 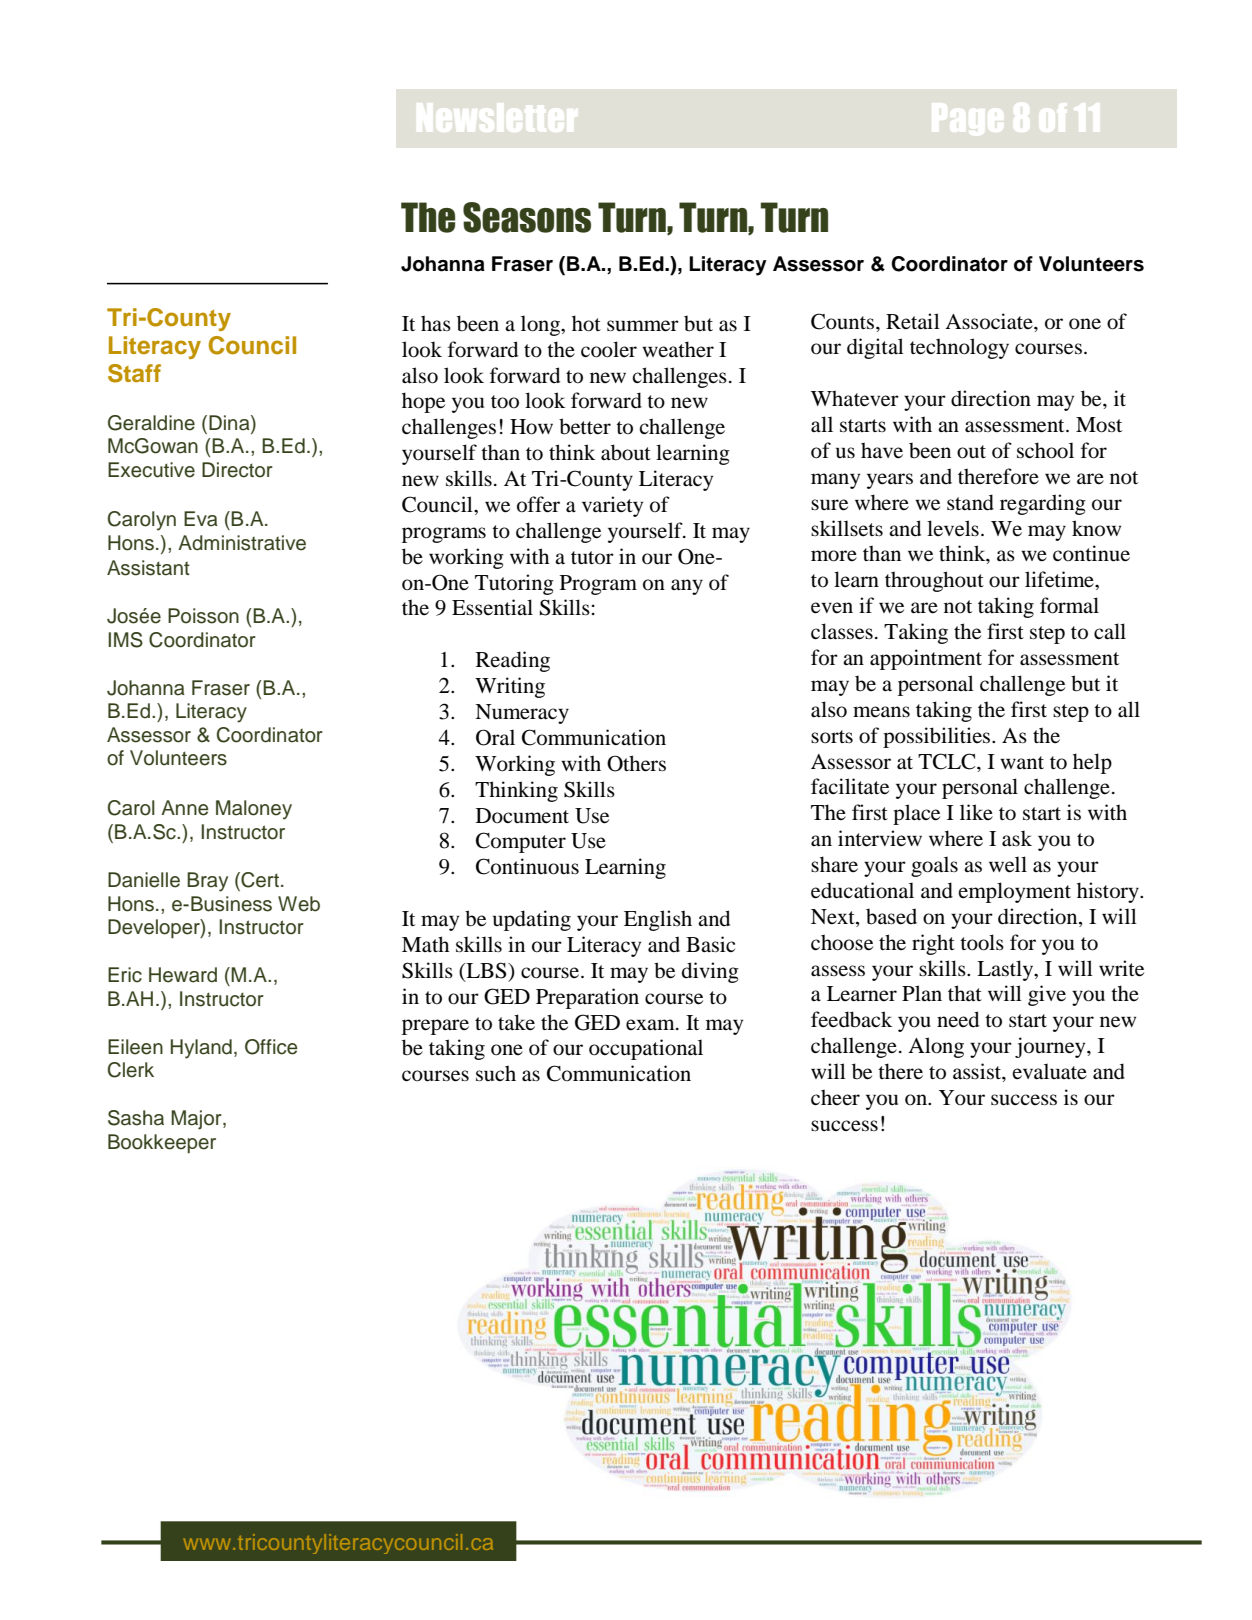 I want to click on occupational, so click(x=646, y=1049).
